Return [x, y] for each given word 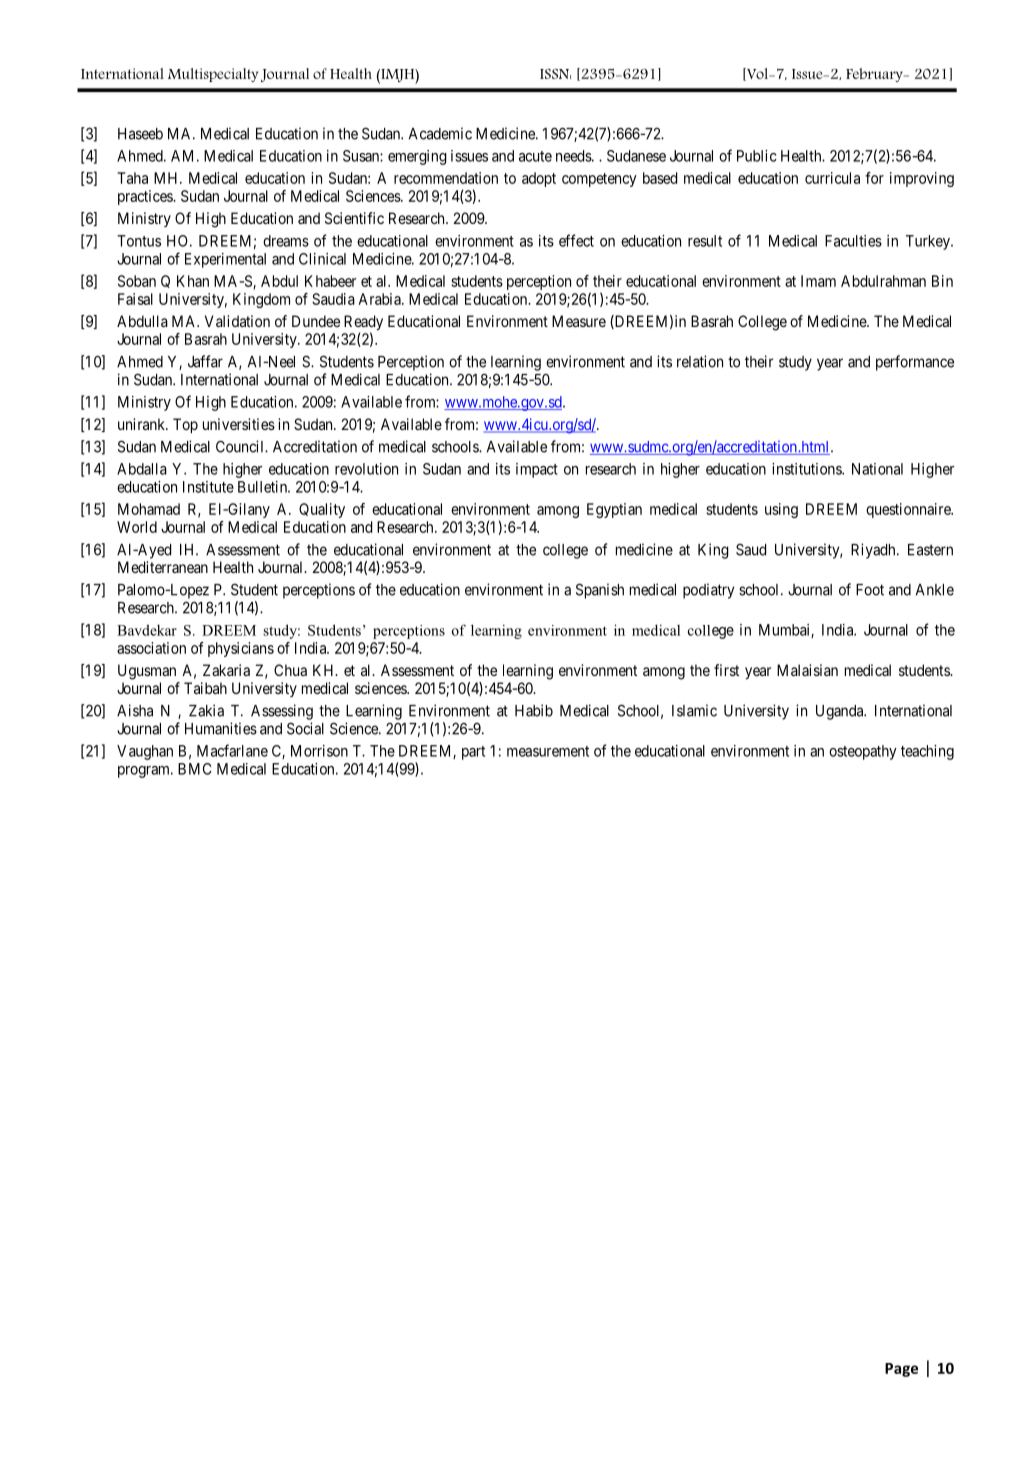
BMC [195, 769]
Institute [208, 487]
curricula [832, 178]
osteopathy [863, 752]
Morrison [319, 751]
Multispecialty [213, 75]
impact [537, 470]
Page [901, 1370]
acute [535, 156]
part [473, 753]
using [781, 510]
